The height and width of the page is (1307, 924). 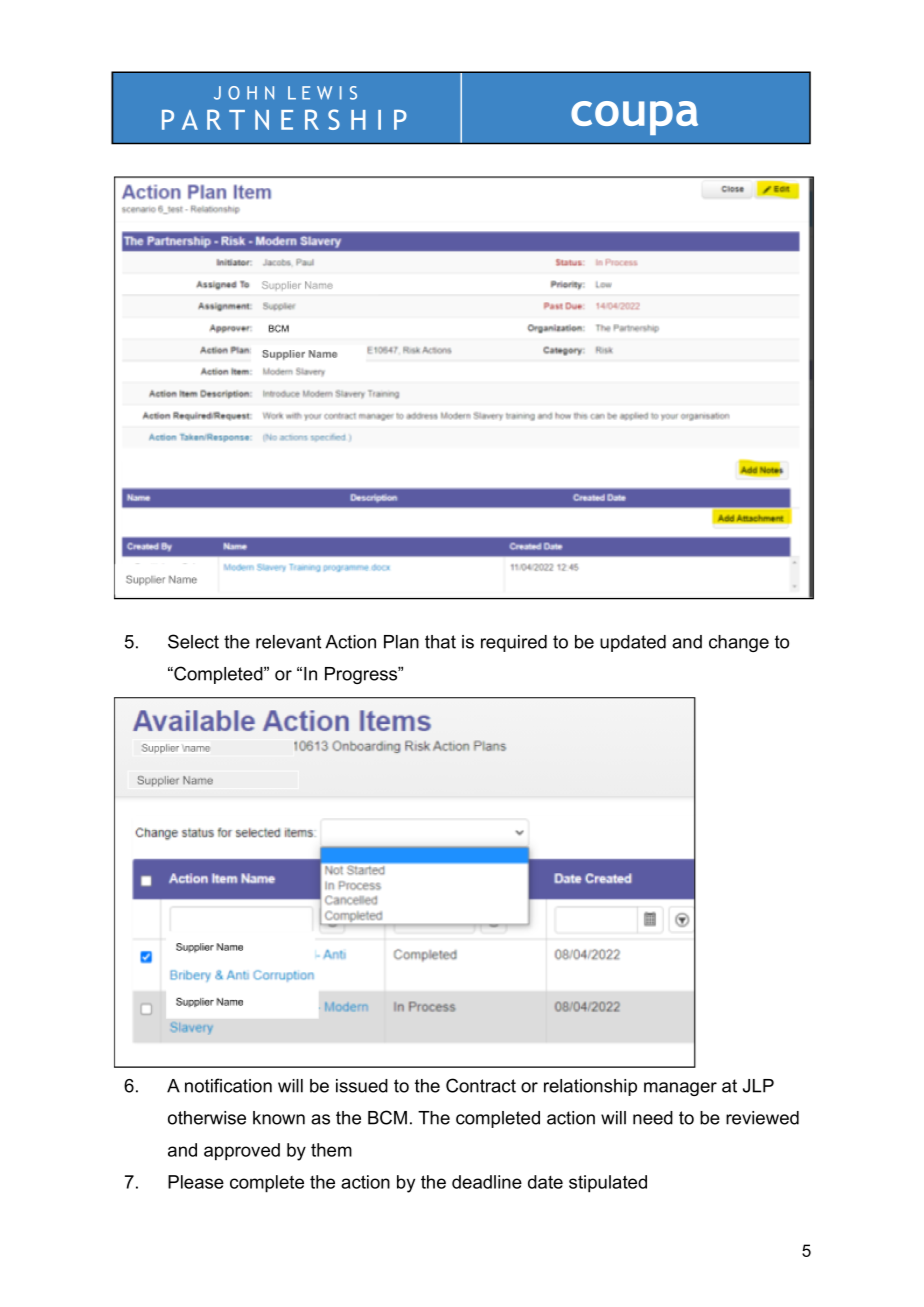 I want to click on relevant, so click(x=288, y=642).
